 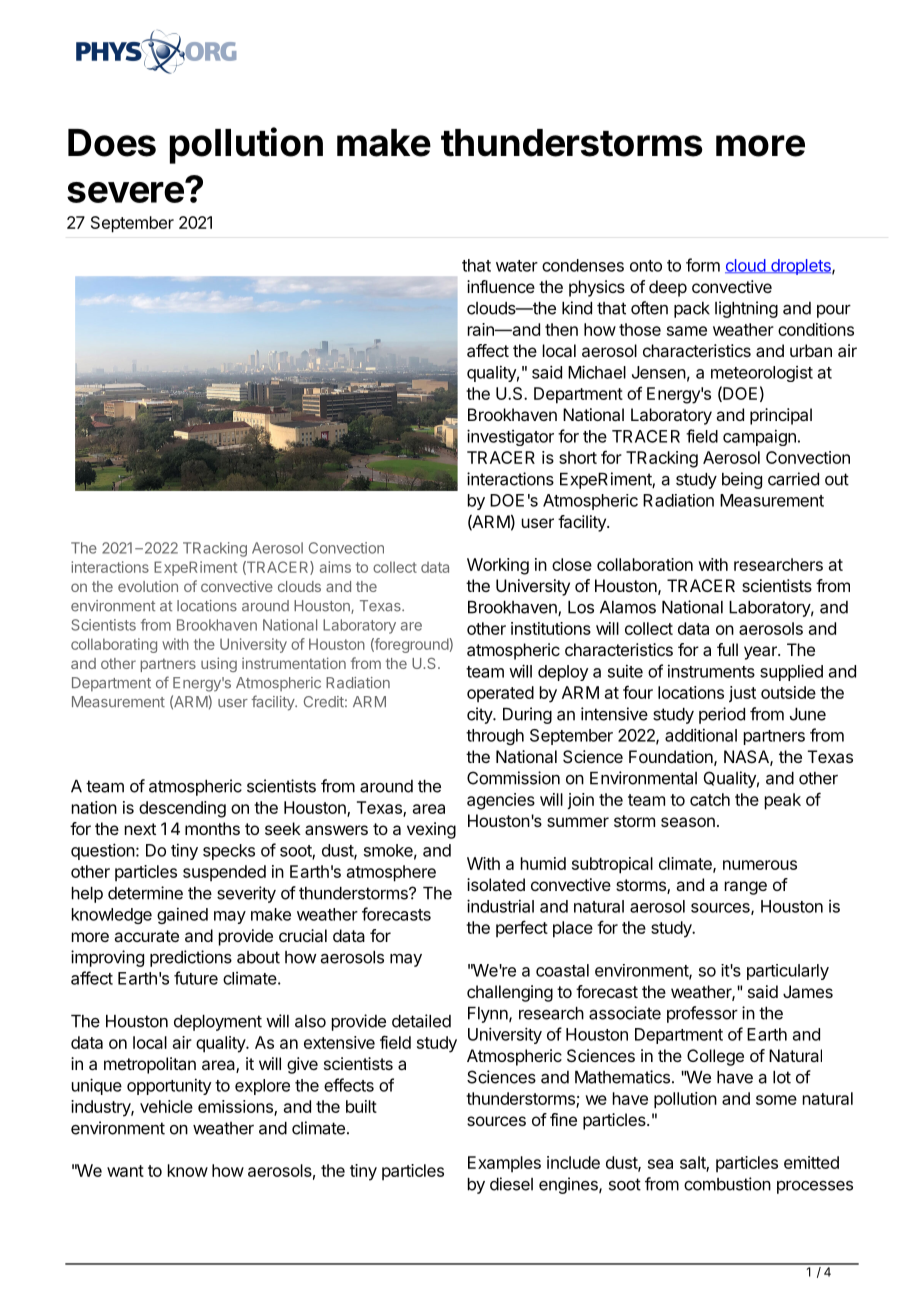 I want to click on descending, so click(x=182, y=809).
